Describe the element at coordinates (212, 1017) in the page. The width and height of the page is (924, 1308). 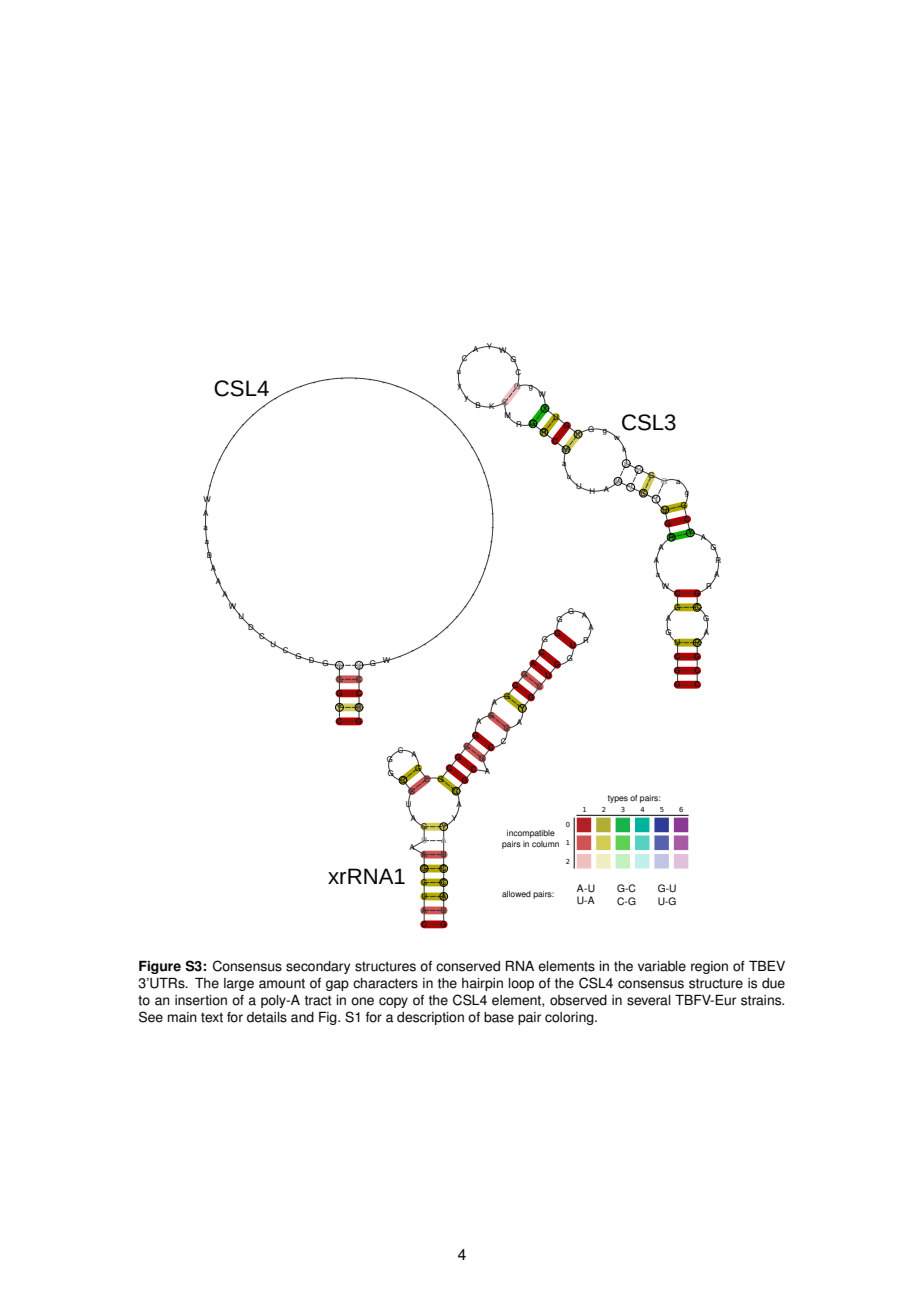
I see `text` at that location.
